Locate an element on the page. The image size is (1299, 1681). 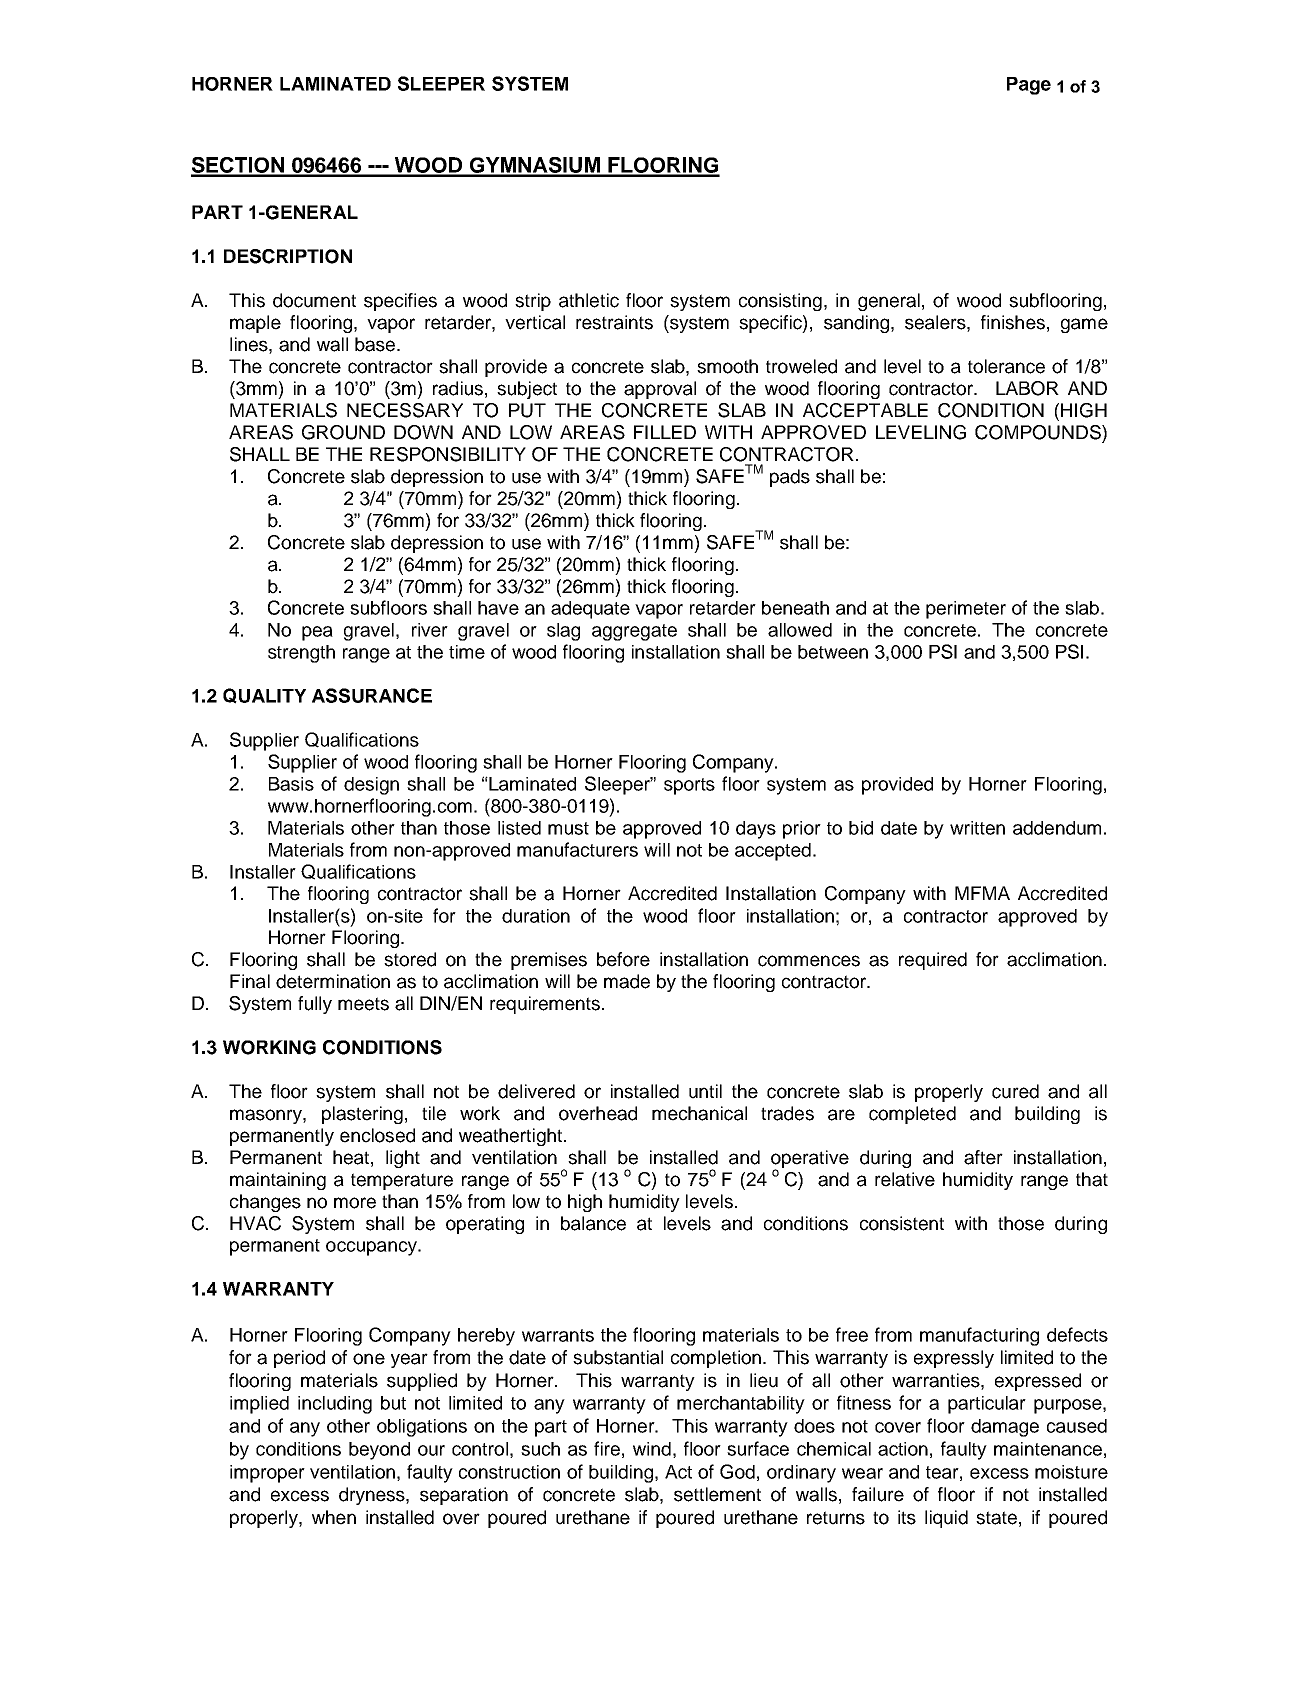
Page is located at coordinates (1029, 86).
